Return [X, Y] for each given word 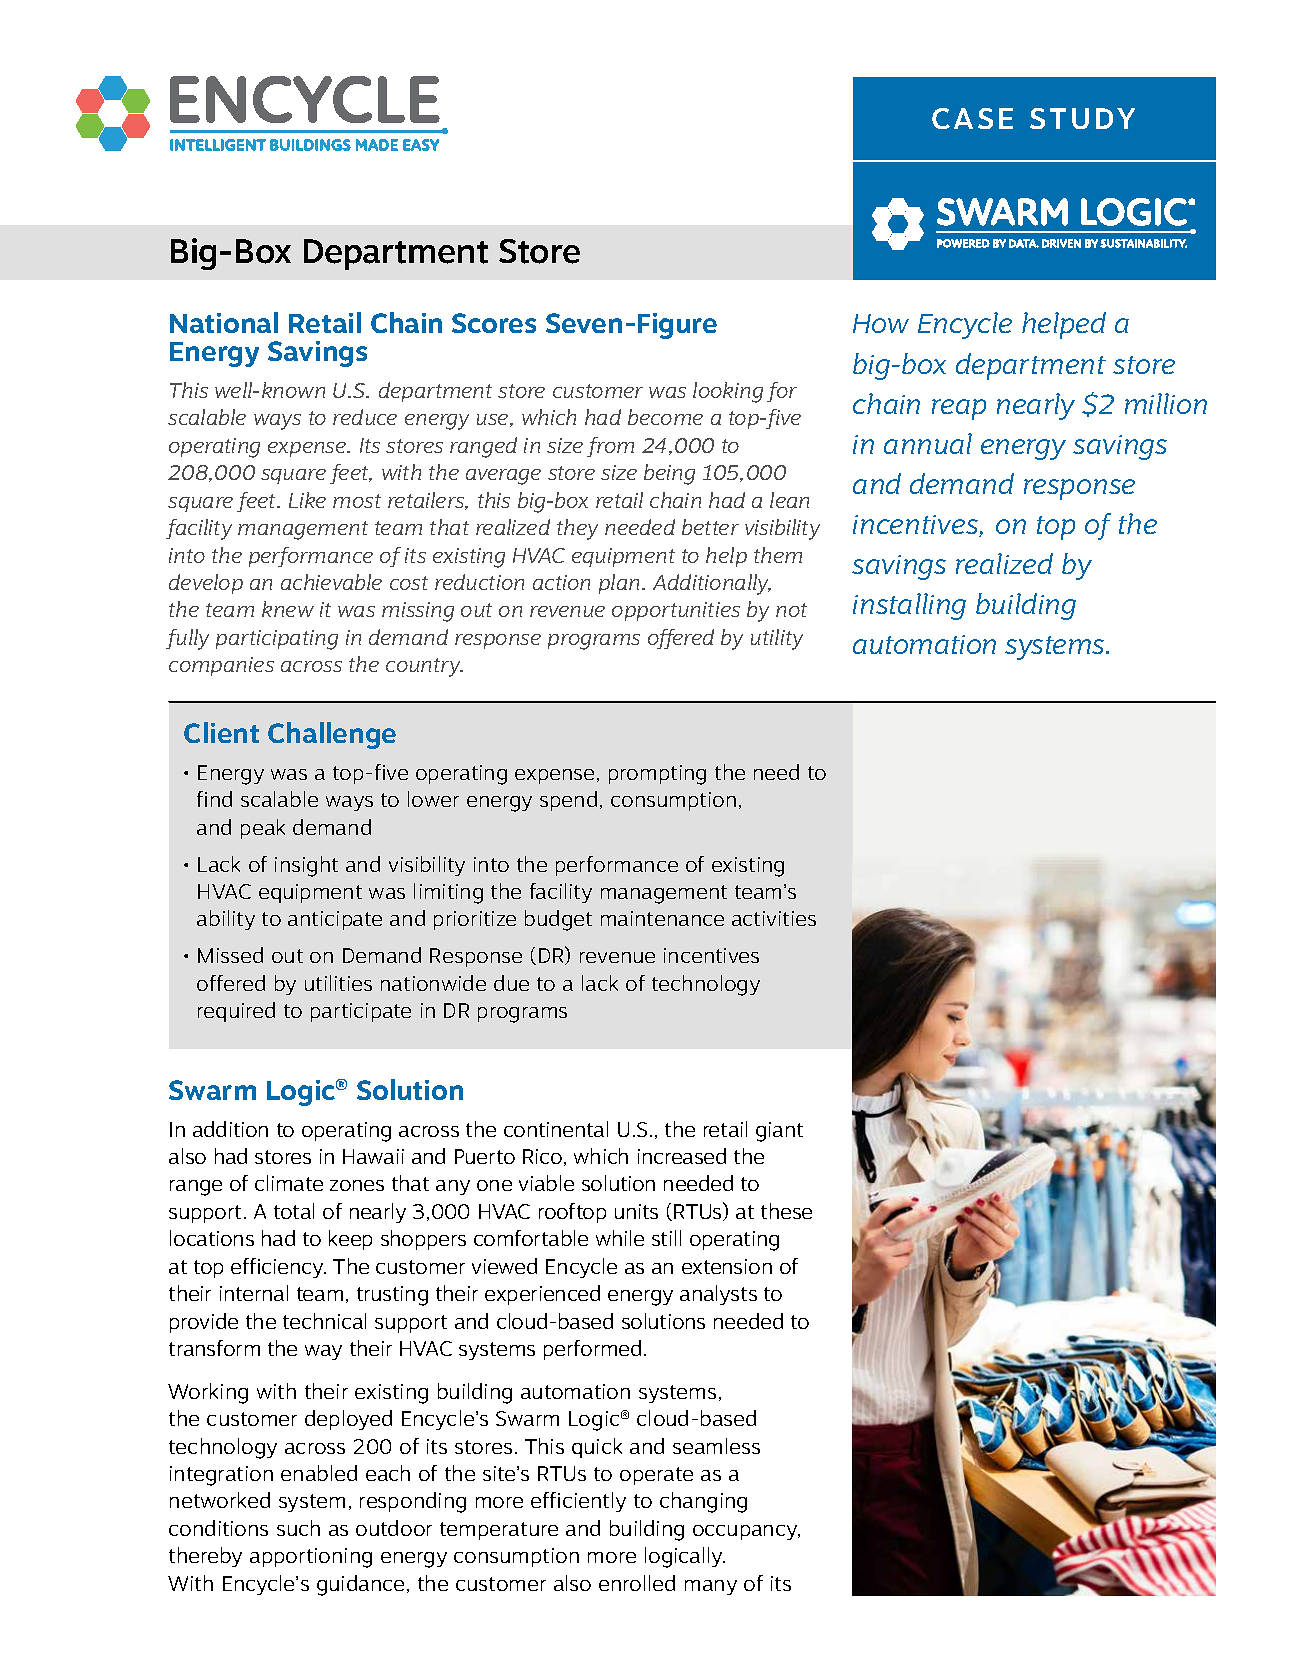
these [786, 1211]
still [666, 1238]
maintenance [662, 918]
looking [728, 392]
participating [277, 640]
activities [774, 918]
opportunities [676, 611]
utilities [338, 983]
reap [959, 409]
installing [909, 606]
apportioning [311, 1558]
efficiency [278, 1268]
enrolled [637, 1583]
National [224, 322]
